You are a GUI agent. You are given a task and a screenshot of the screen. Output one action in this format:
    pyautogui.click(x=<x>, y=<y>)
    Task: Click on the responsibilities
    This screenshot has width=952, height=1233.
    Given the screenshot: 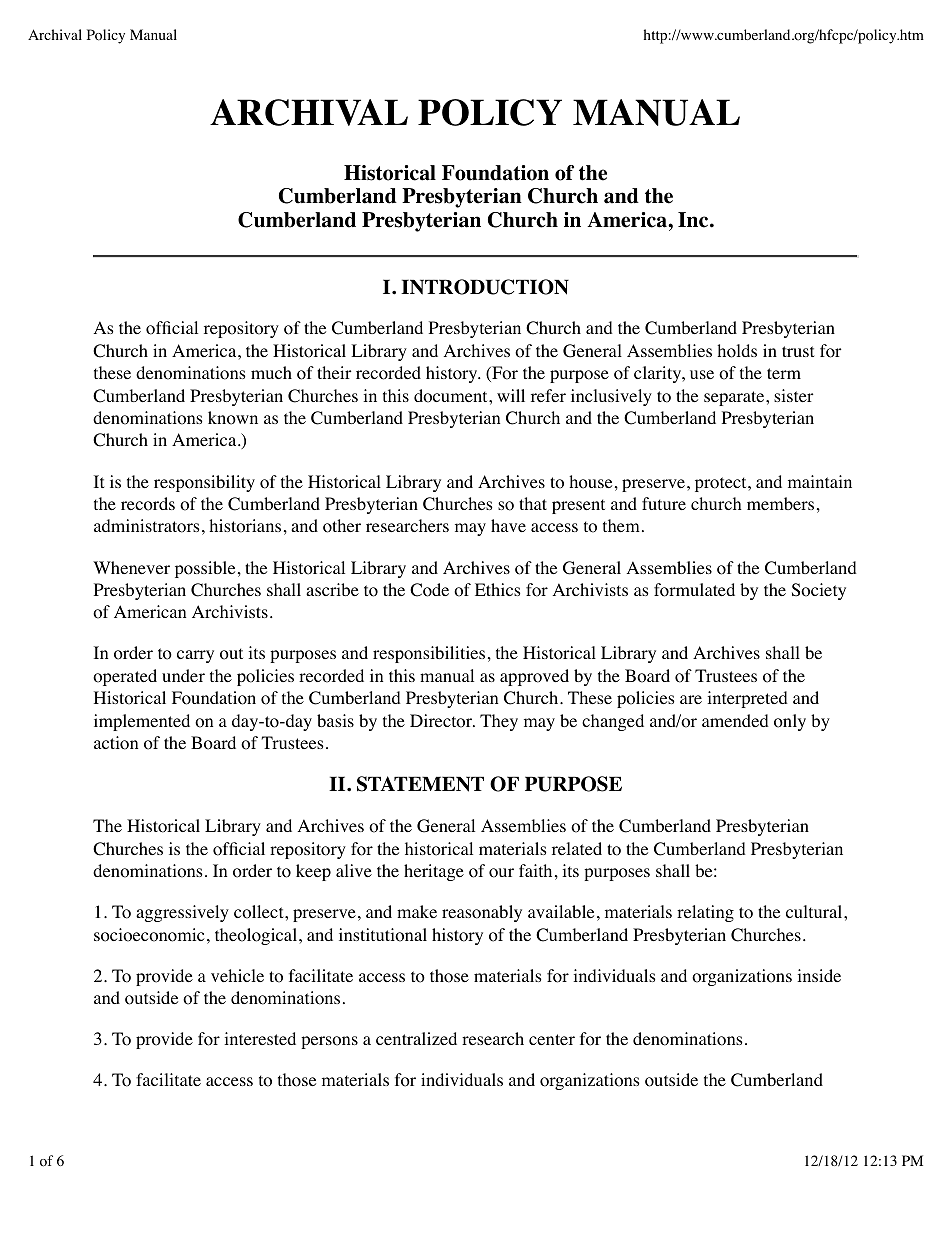 What is the action you would take?
    pyautogui.click(x=429, y=654)
